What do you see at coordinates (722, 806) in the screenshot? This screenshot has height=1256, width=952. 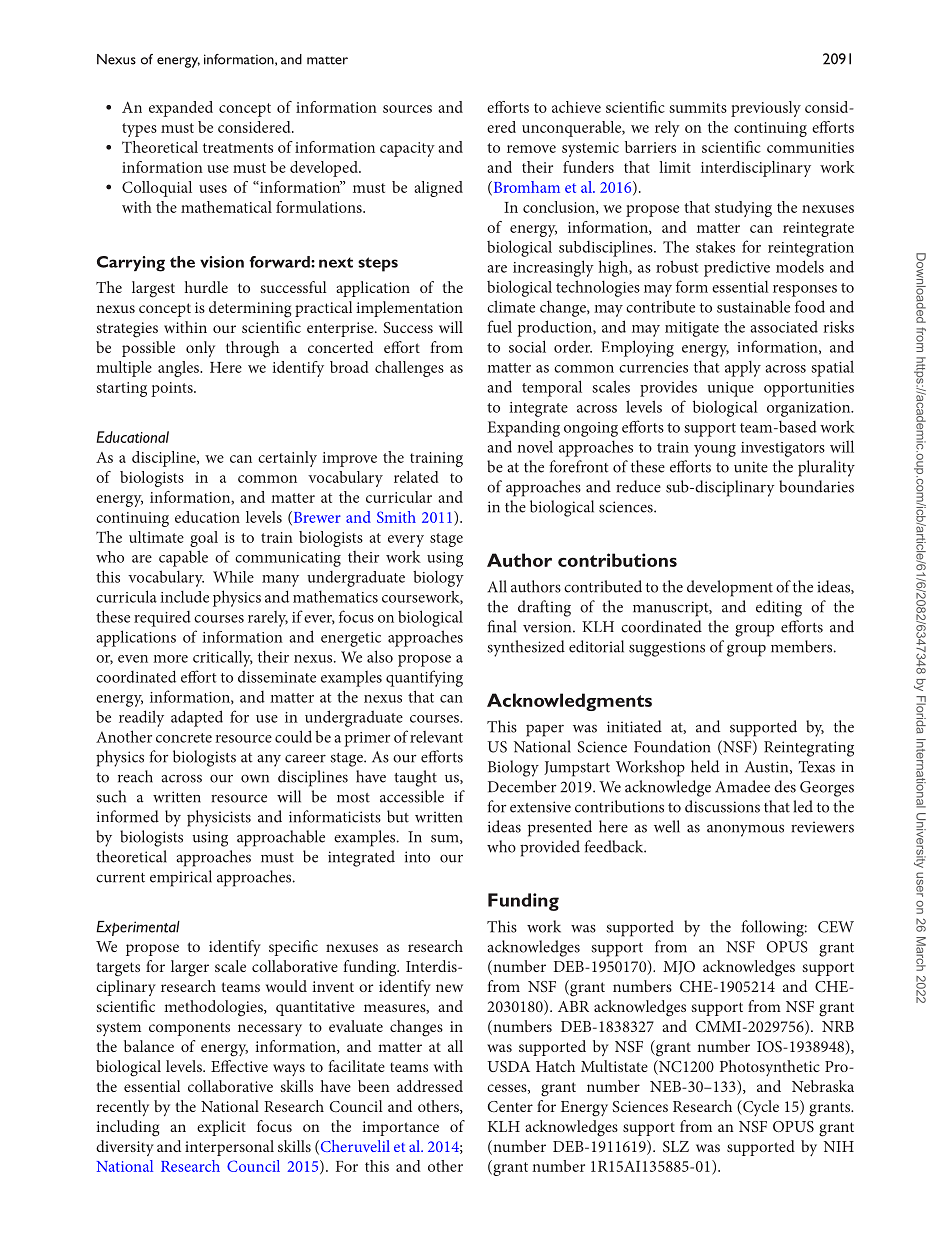 I see `discussions` at bounding box center [722, 806].
